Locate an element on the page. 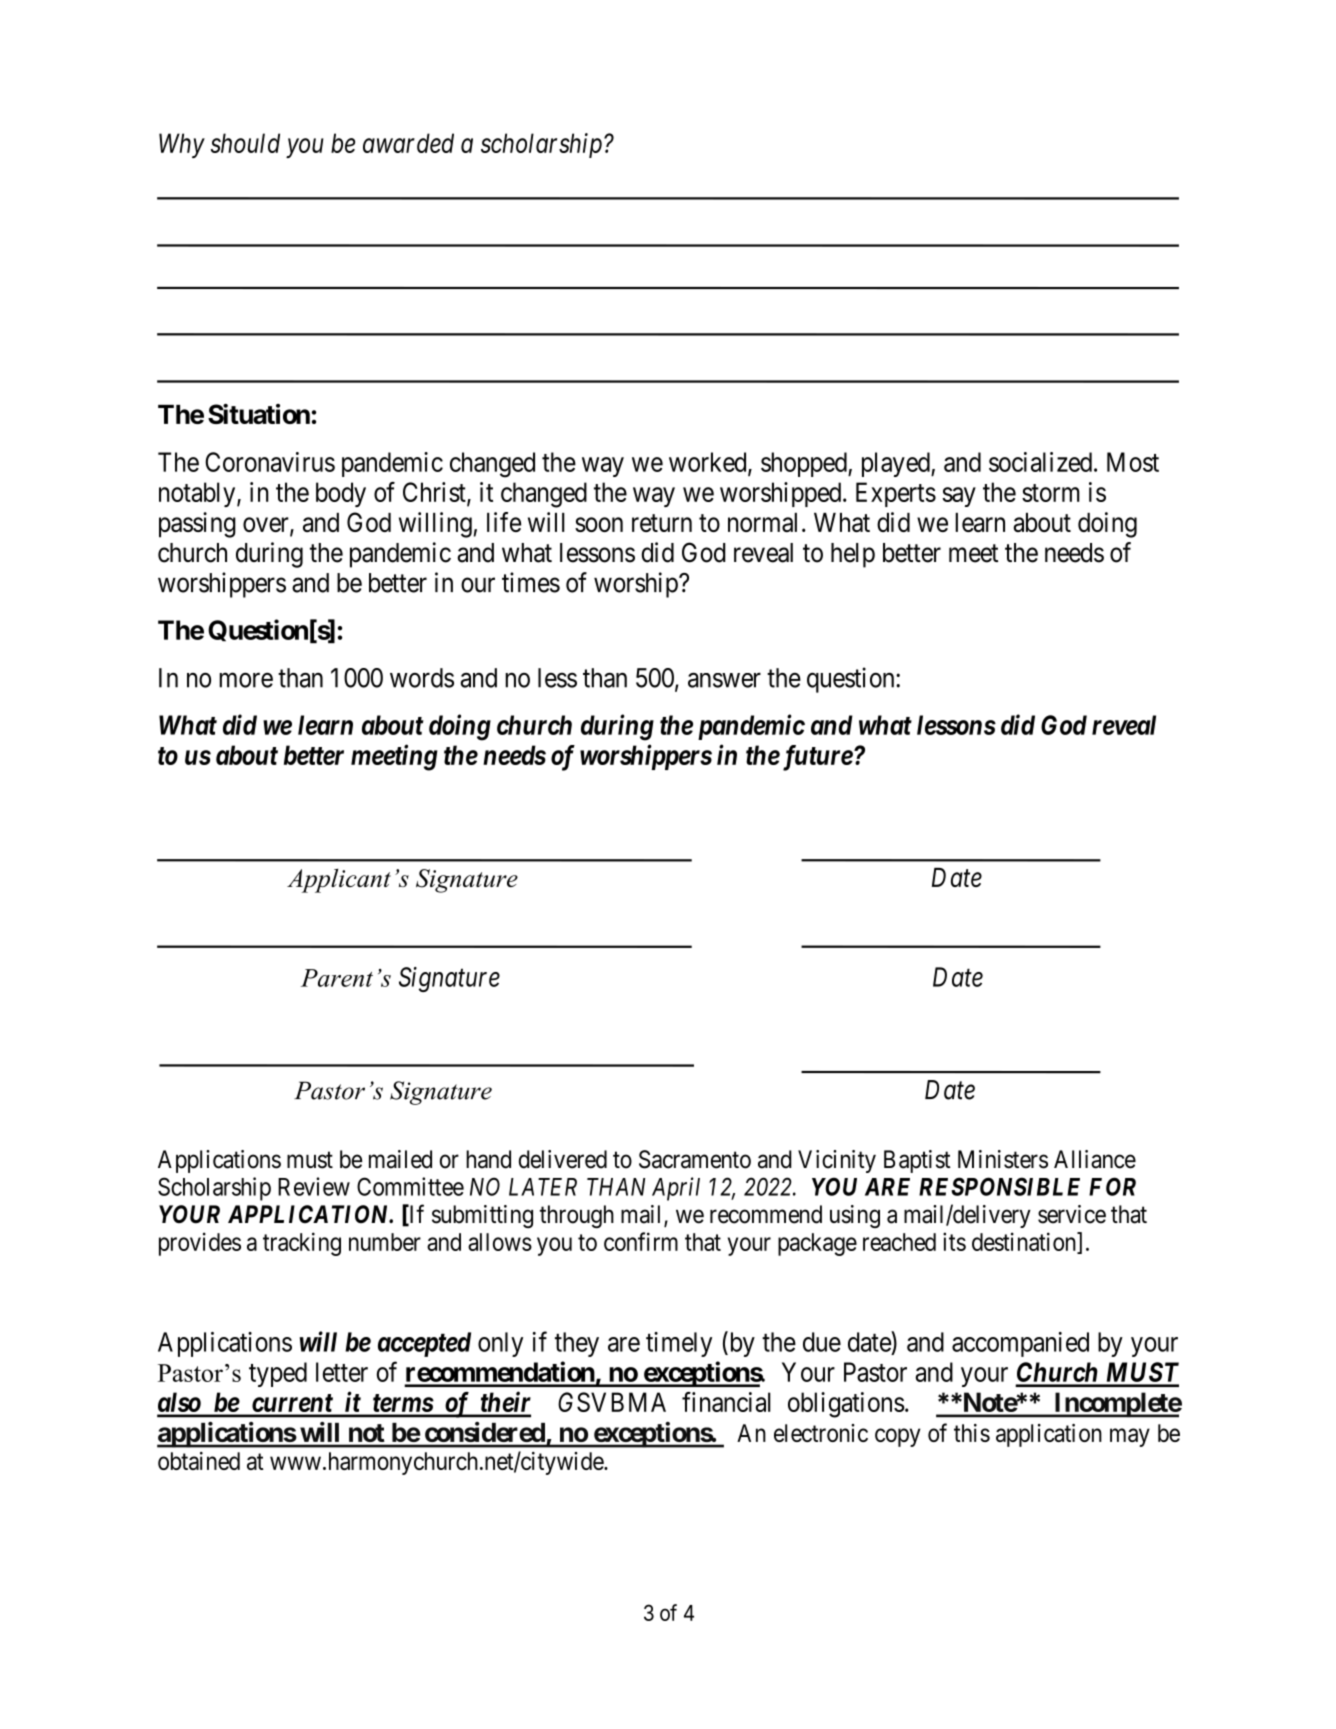  Ministers is located at coordinates (1003, 1159).
